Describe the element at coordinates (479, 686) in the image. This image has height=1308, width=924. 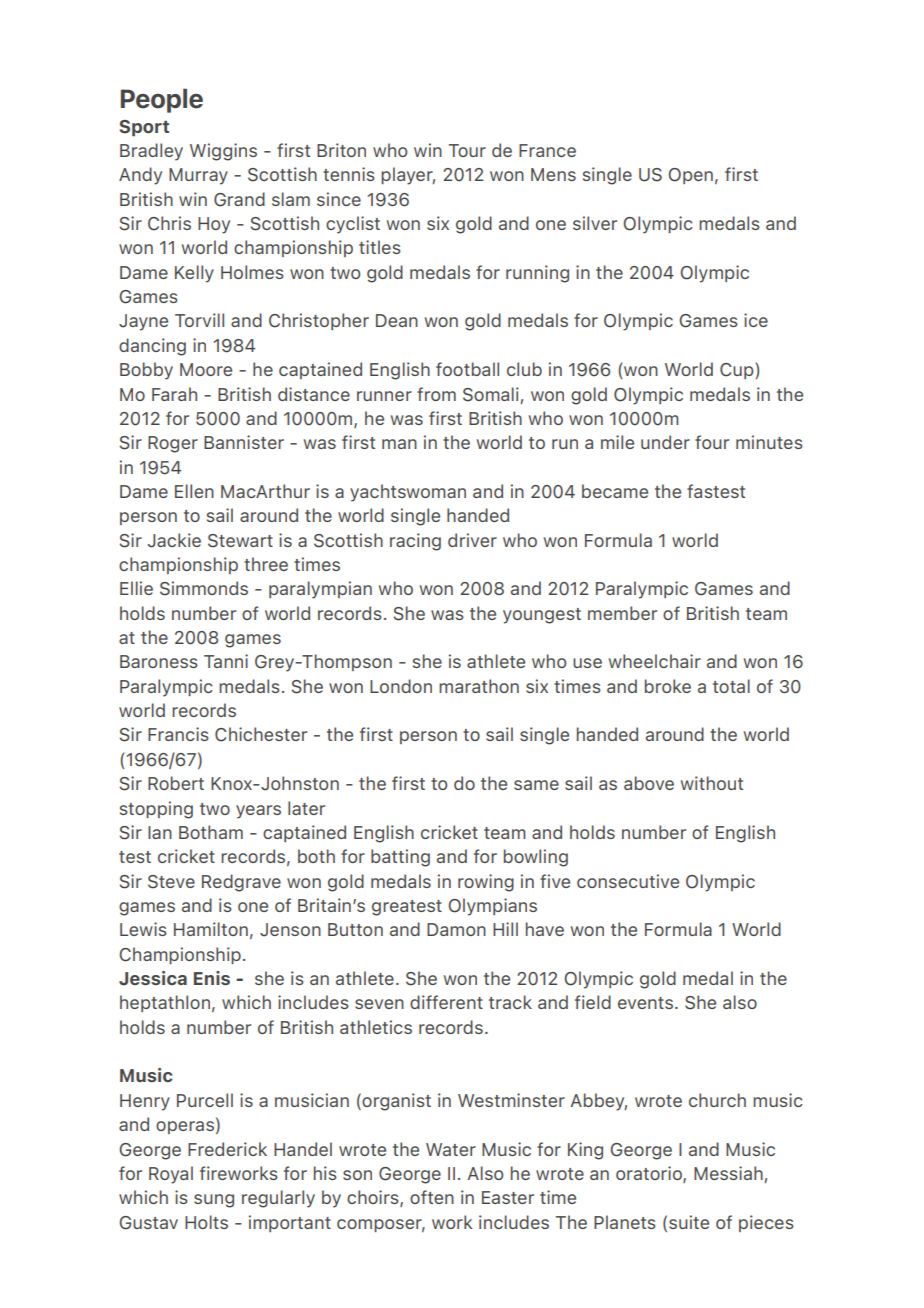
I see `marathon` at that location.
